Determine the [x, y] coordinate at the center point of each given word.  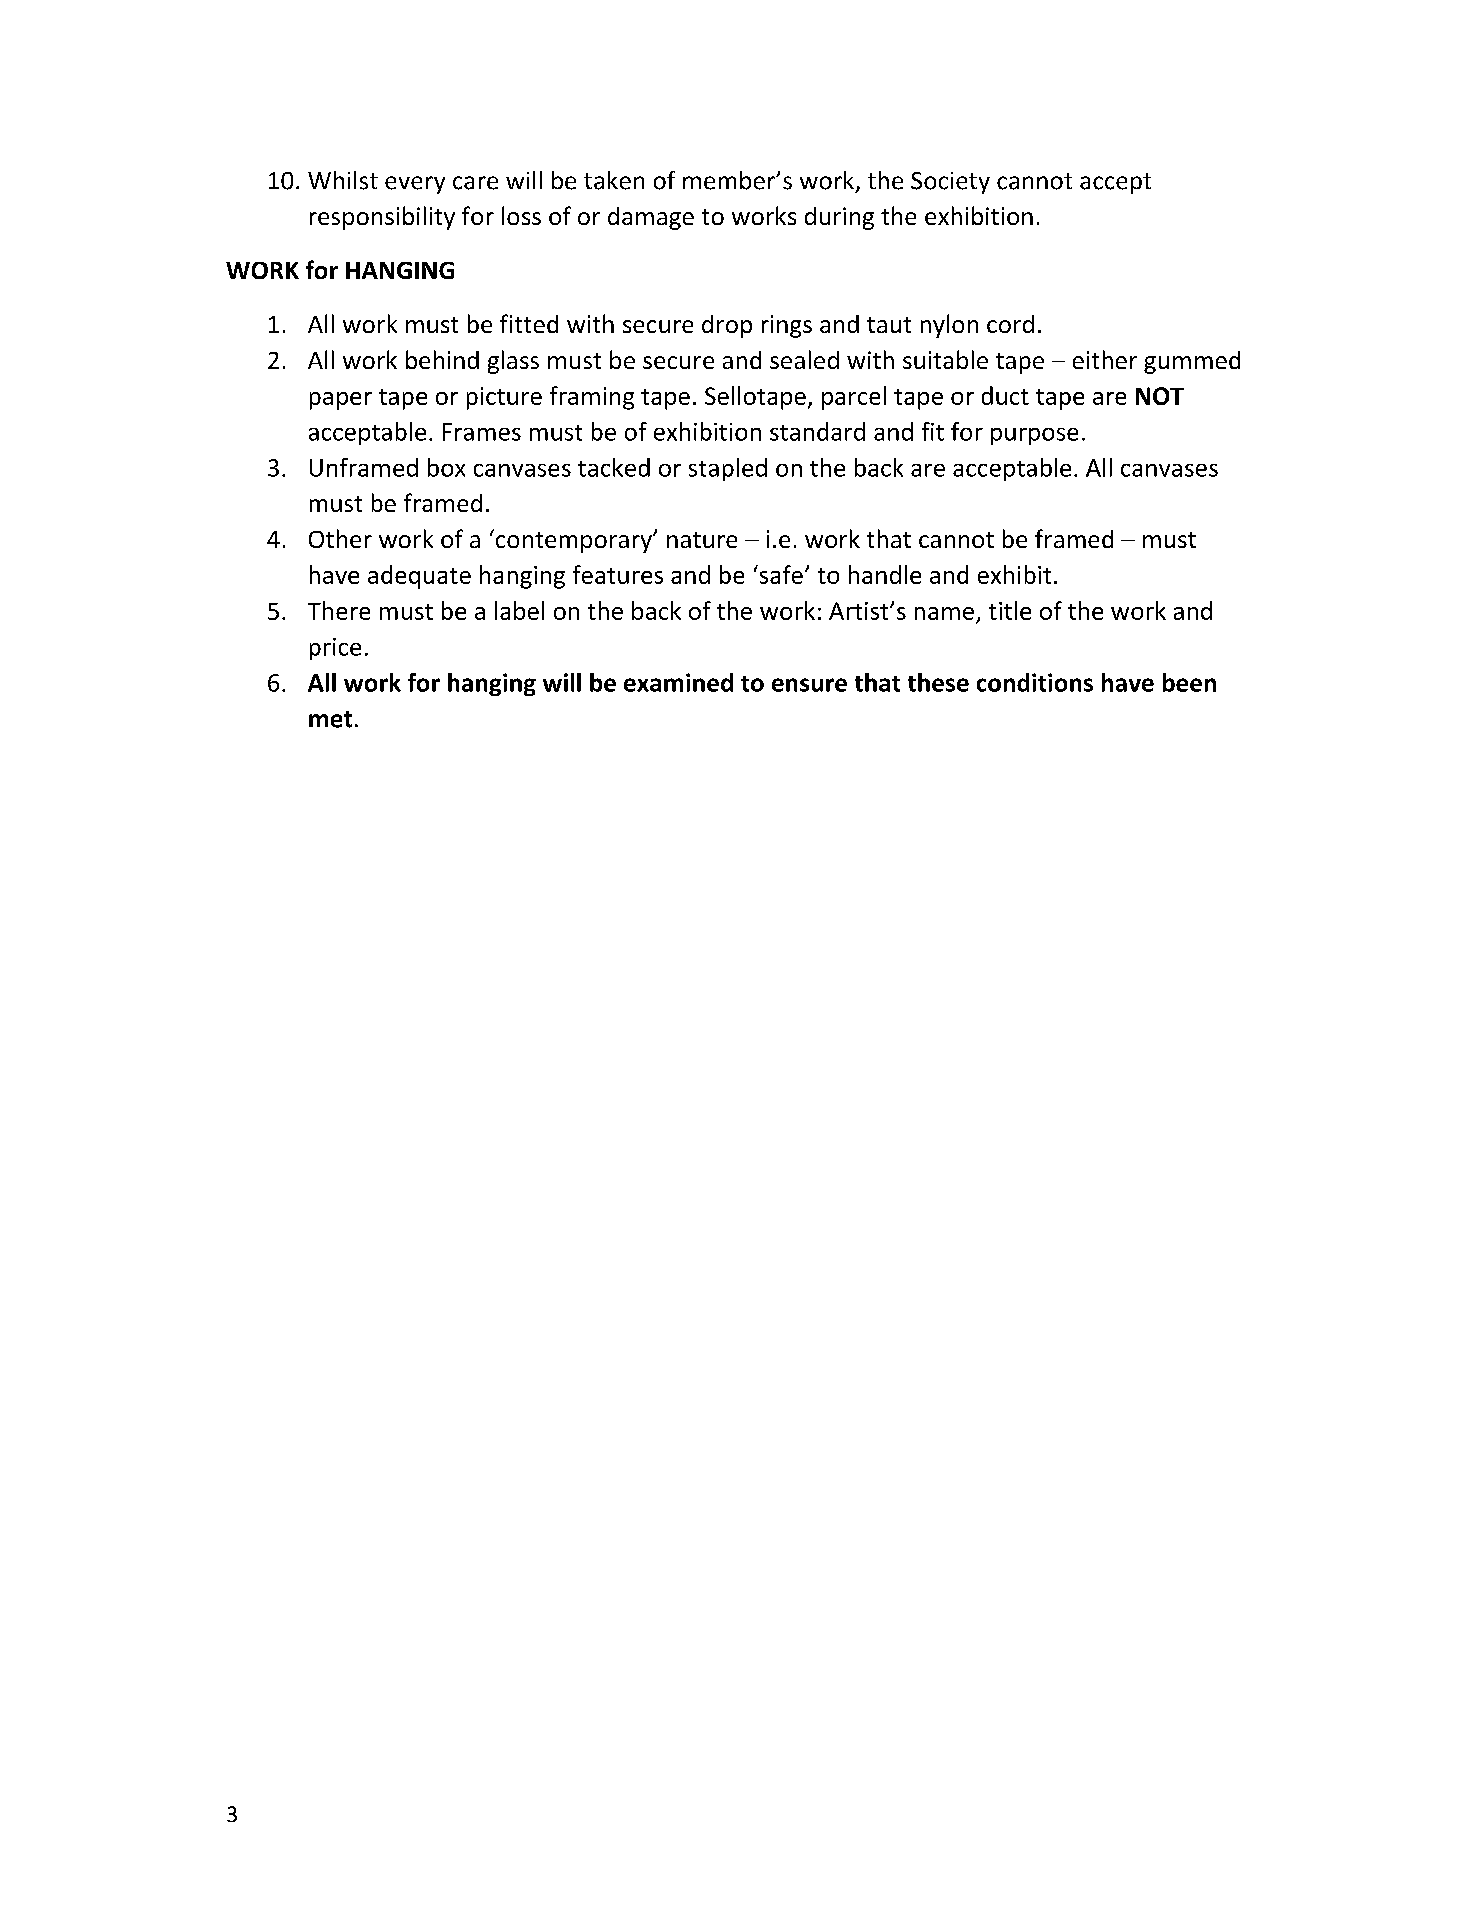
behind [442, 359]
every [415, 185]
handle [885, 574]
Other [340, 538]
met [330, 719]
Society [950, 183]
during [839, 218]
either [1105, 359]
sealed [804, 359]
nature [702, 540]
